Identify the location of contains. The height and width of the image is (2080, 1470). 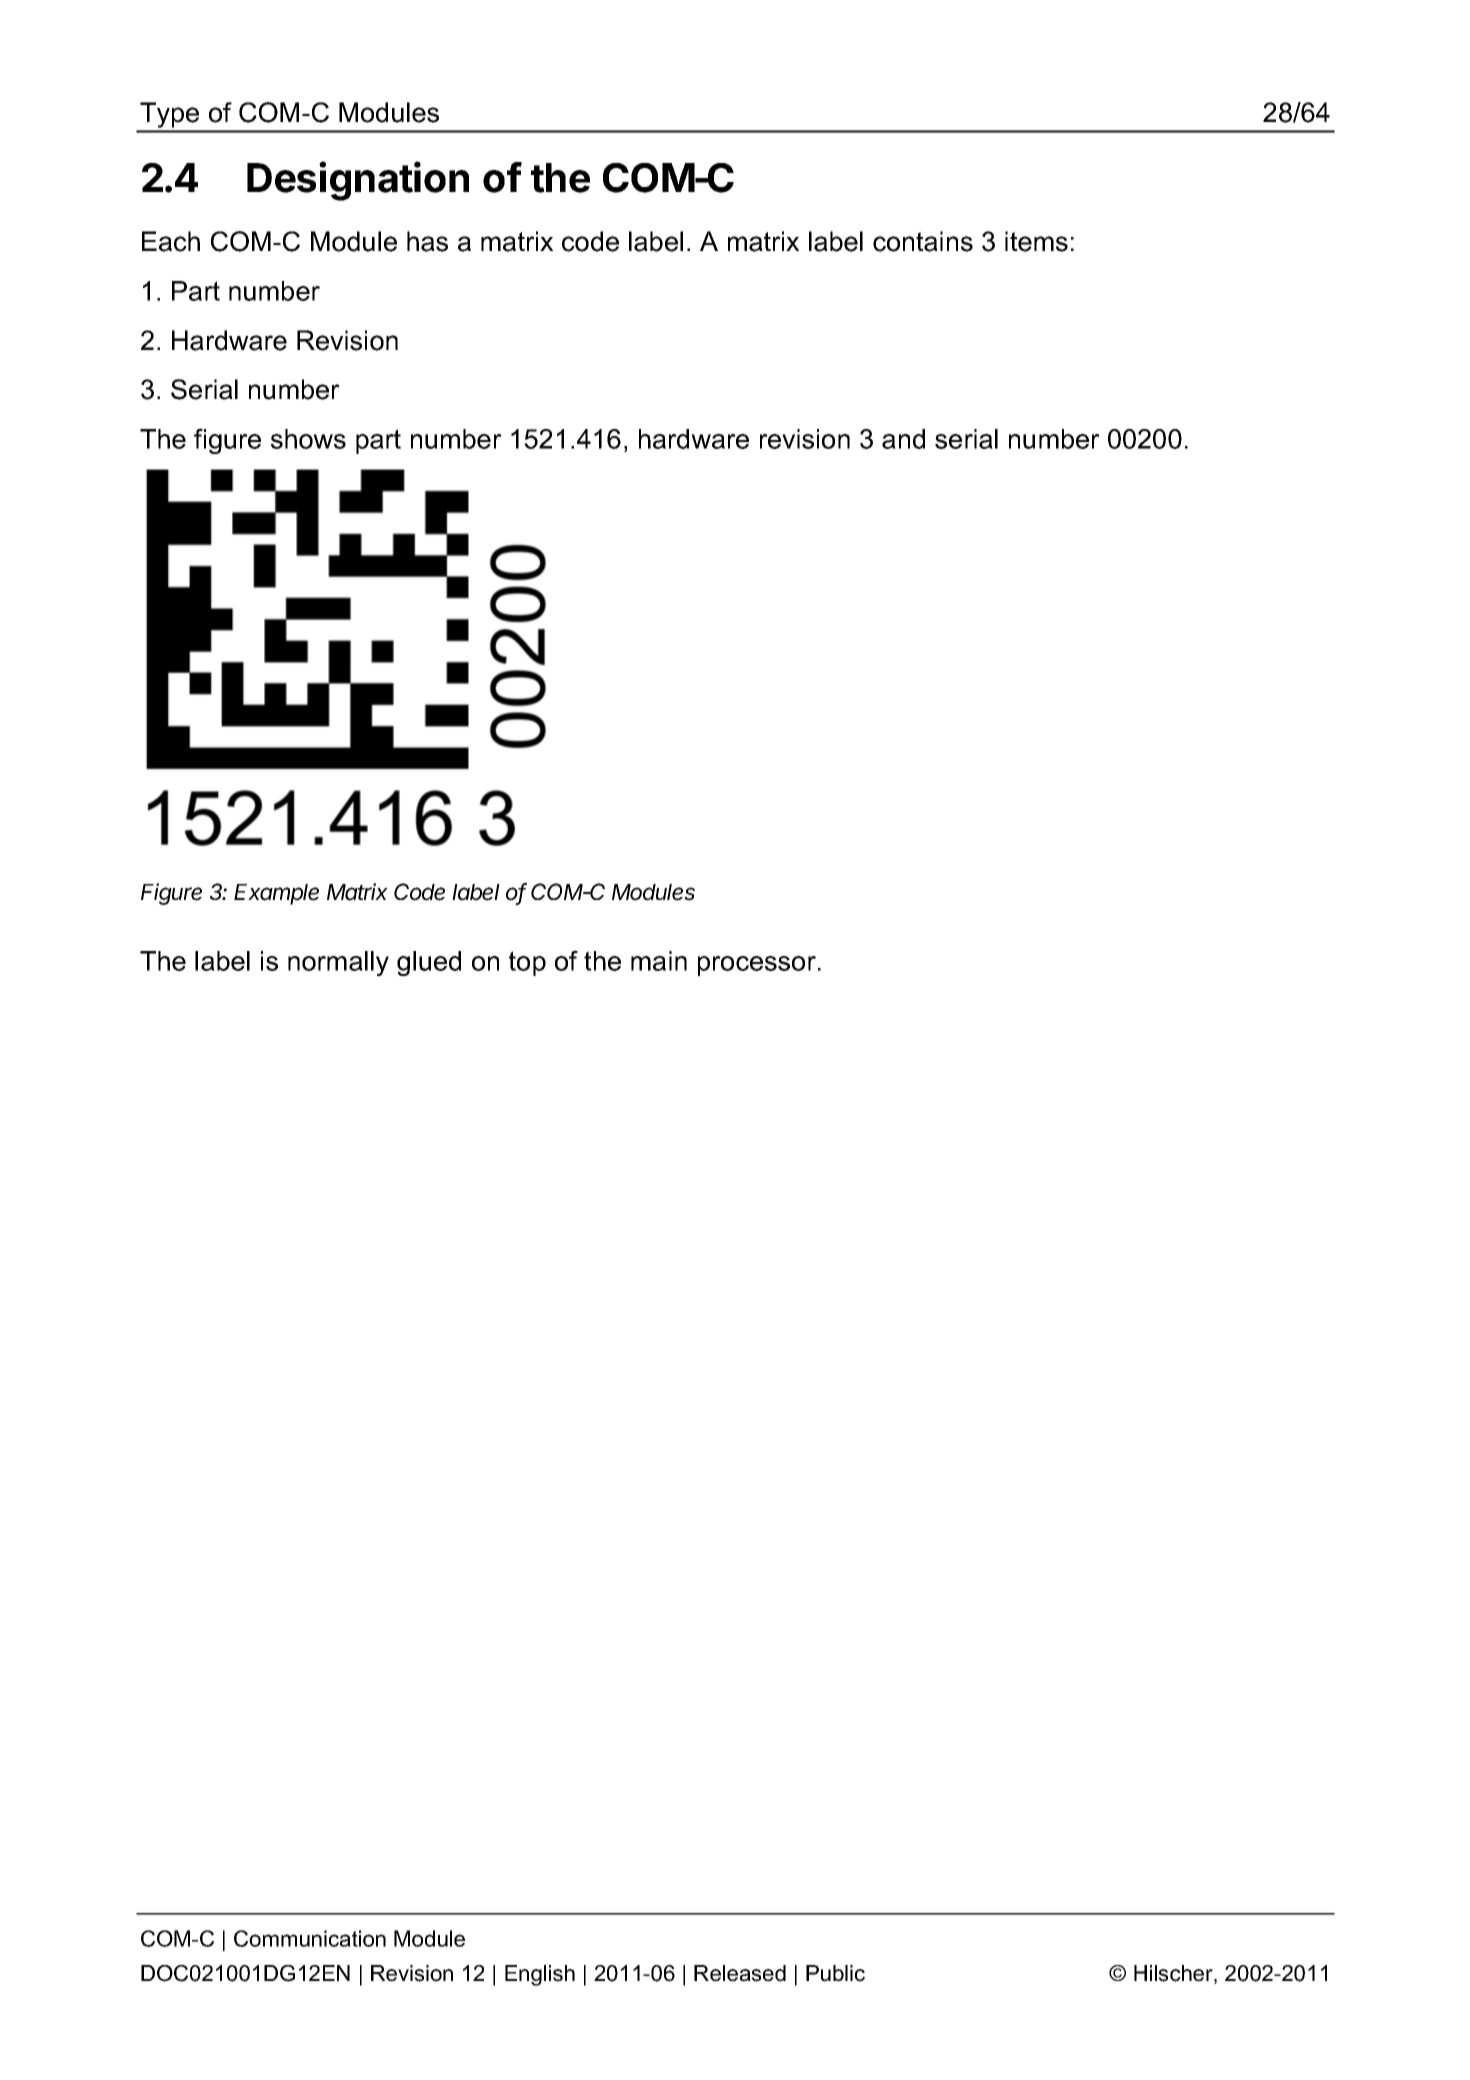
(923, 241).
